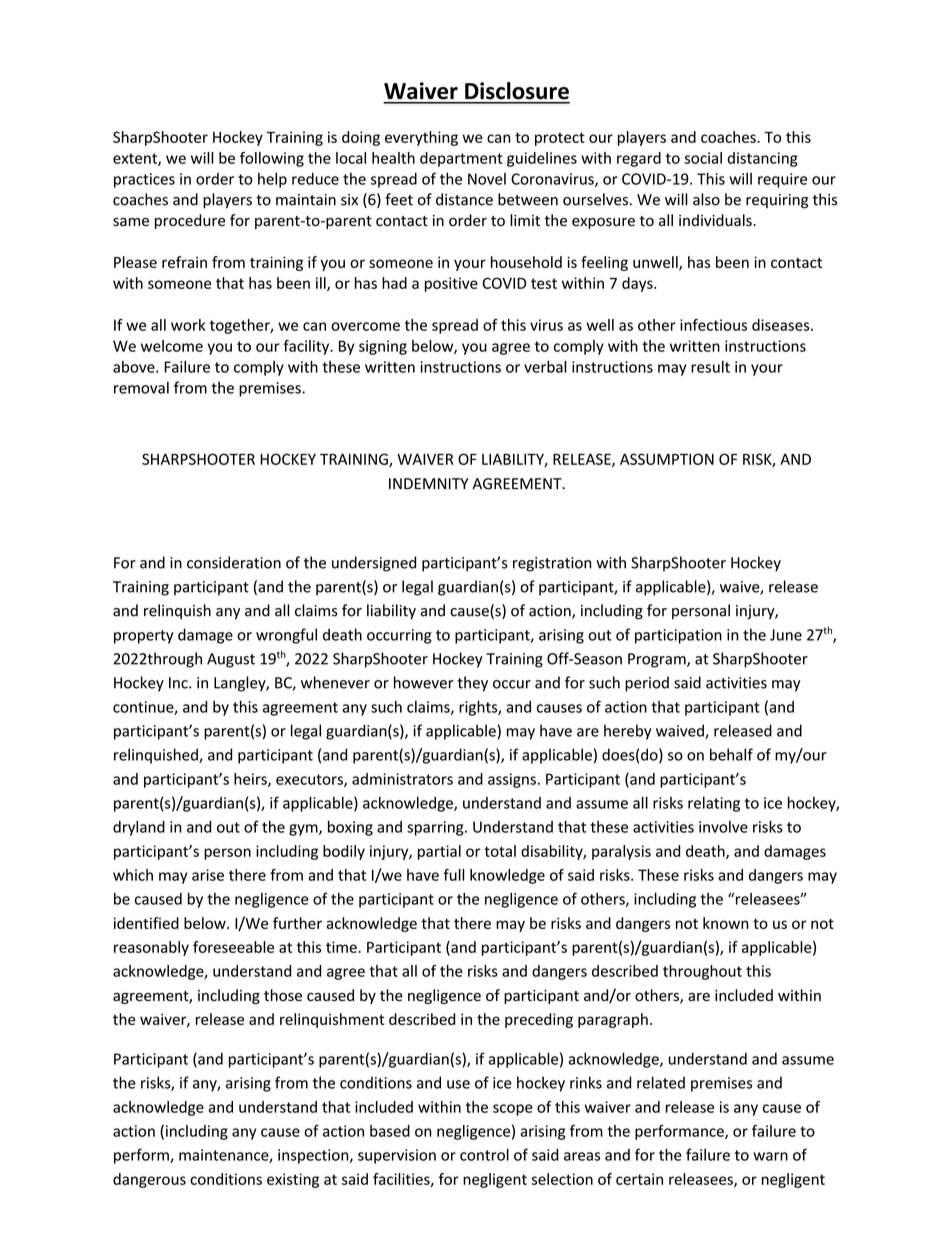 The width and height of the page is (952, 1233). I want to click on undersigned, so click(374, 564).
